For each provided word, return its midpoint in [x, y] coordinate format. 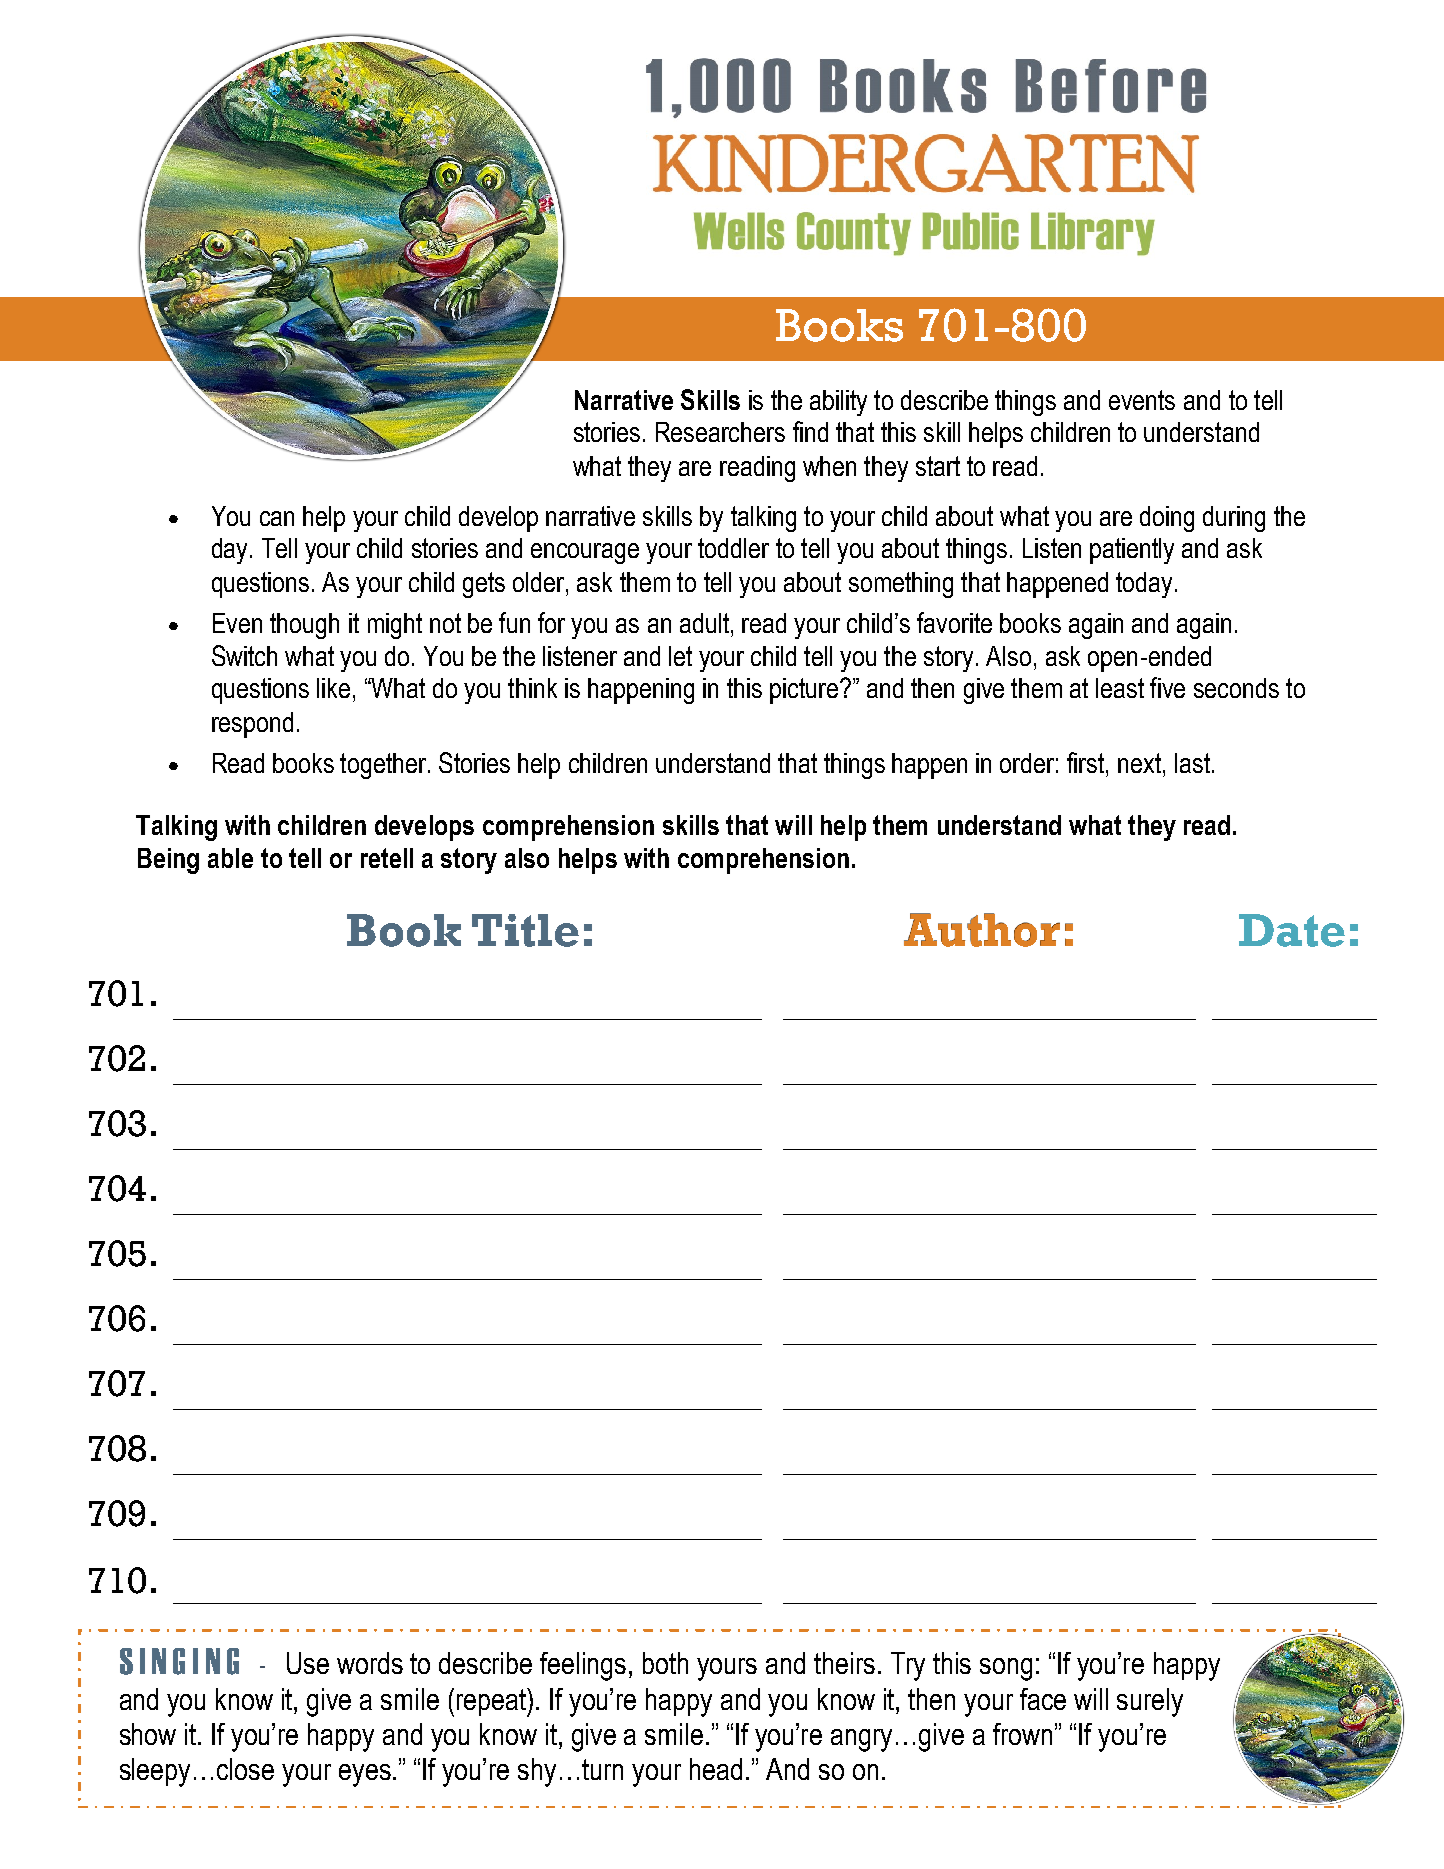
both [665, 1663]
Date [1292, 930]
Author [982, 930]
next [1141, 763]
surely [1150, 1702]
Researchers [720, 432]
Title [525, 930]
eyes [365, 1775]
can [277, 518]
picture [804, 691]
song [1006, 1669]
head [716, 1769]
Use [308, 1663]
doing [1167, 519]
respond [252, 725]
